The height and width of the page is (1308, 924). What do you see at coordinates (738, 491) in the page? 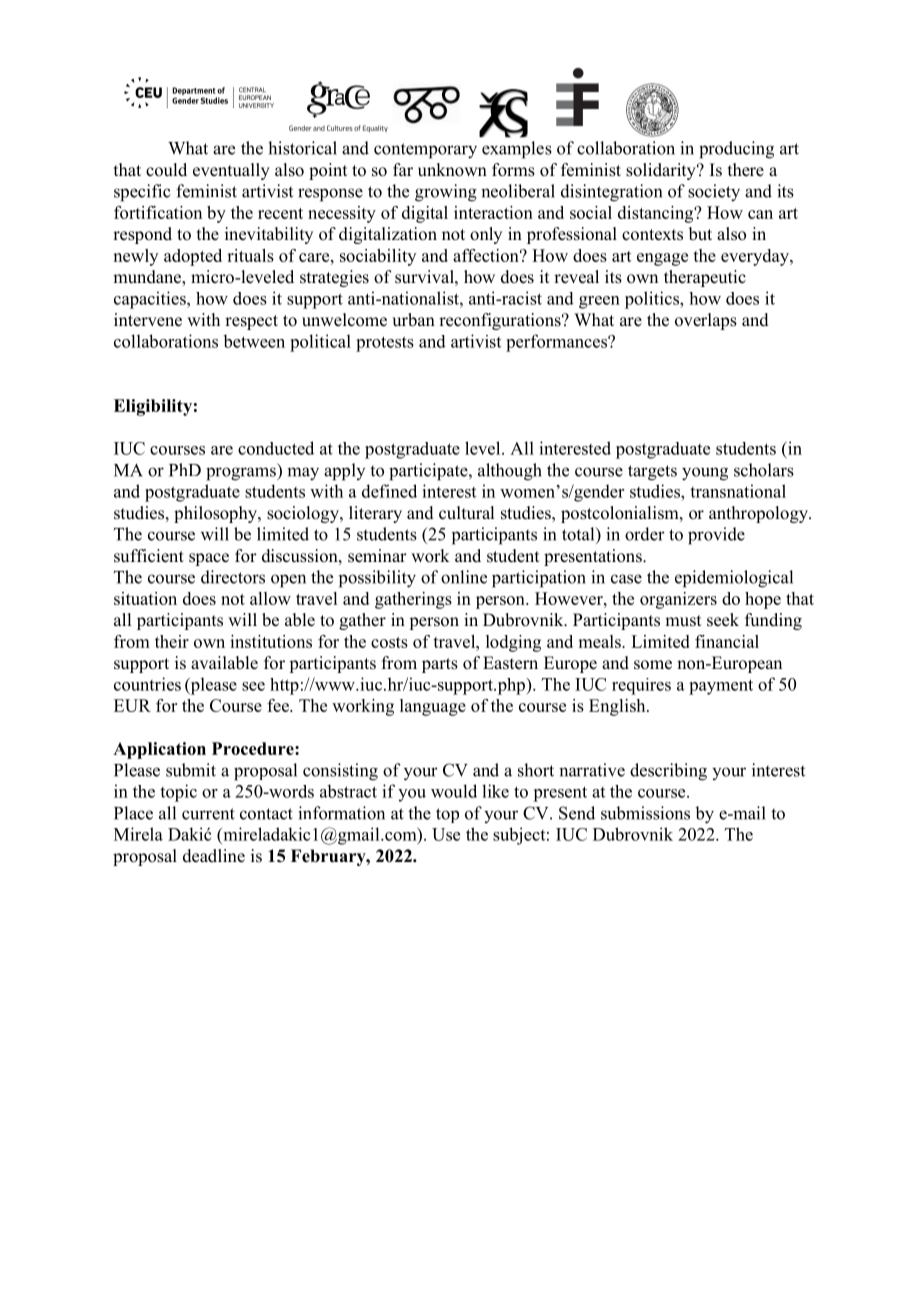
I see `transnational` at bounding box center [738, 491].
